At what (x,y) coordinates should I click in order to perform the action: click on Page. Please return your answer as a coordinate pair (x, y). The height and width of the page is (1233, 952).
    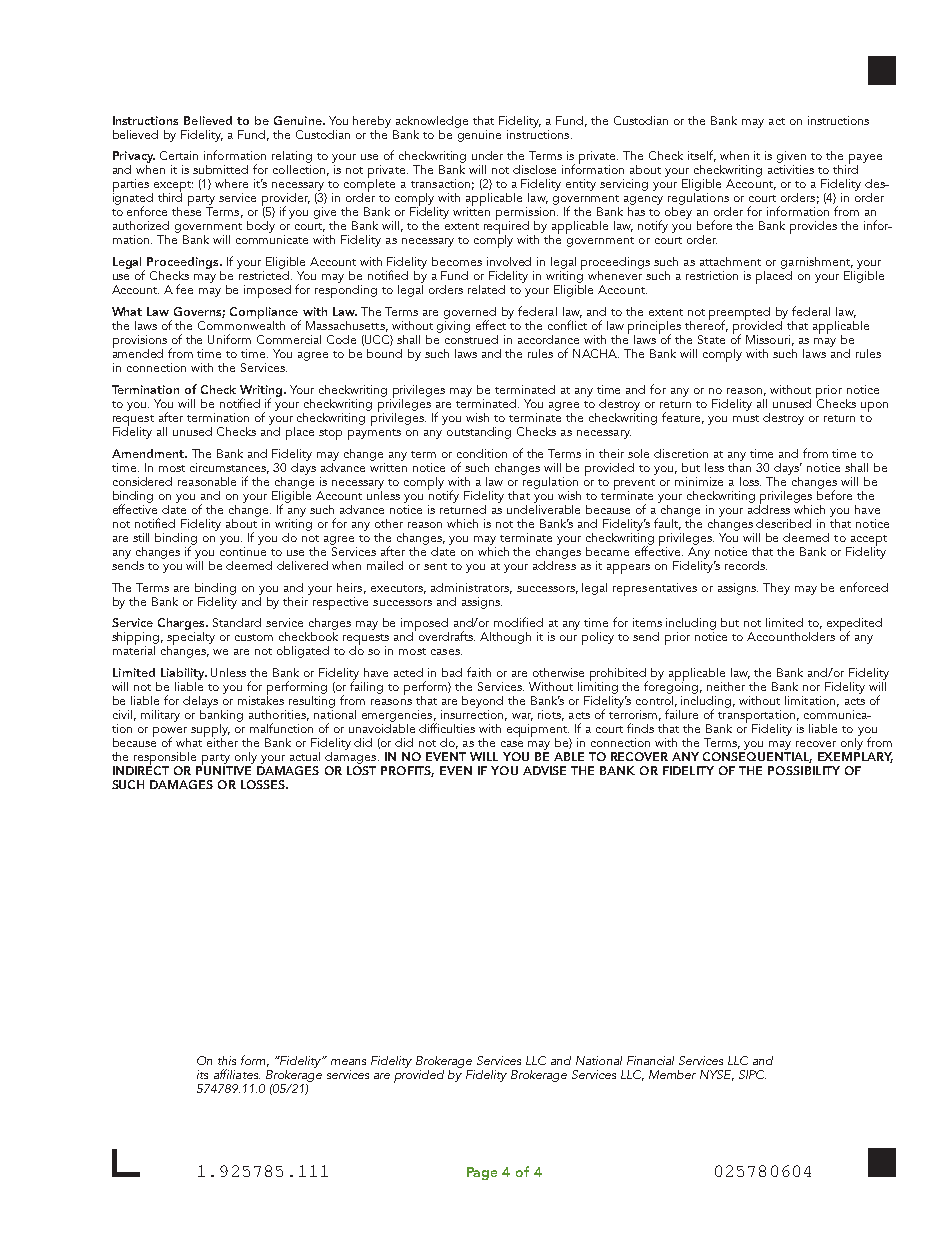
    Looking at the image, I should click on (482, 1173).
